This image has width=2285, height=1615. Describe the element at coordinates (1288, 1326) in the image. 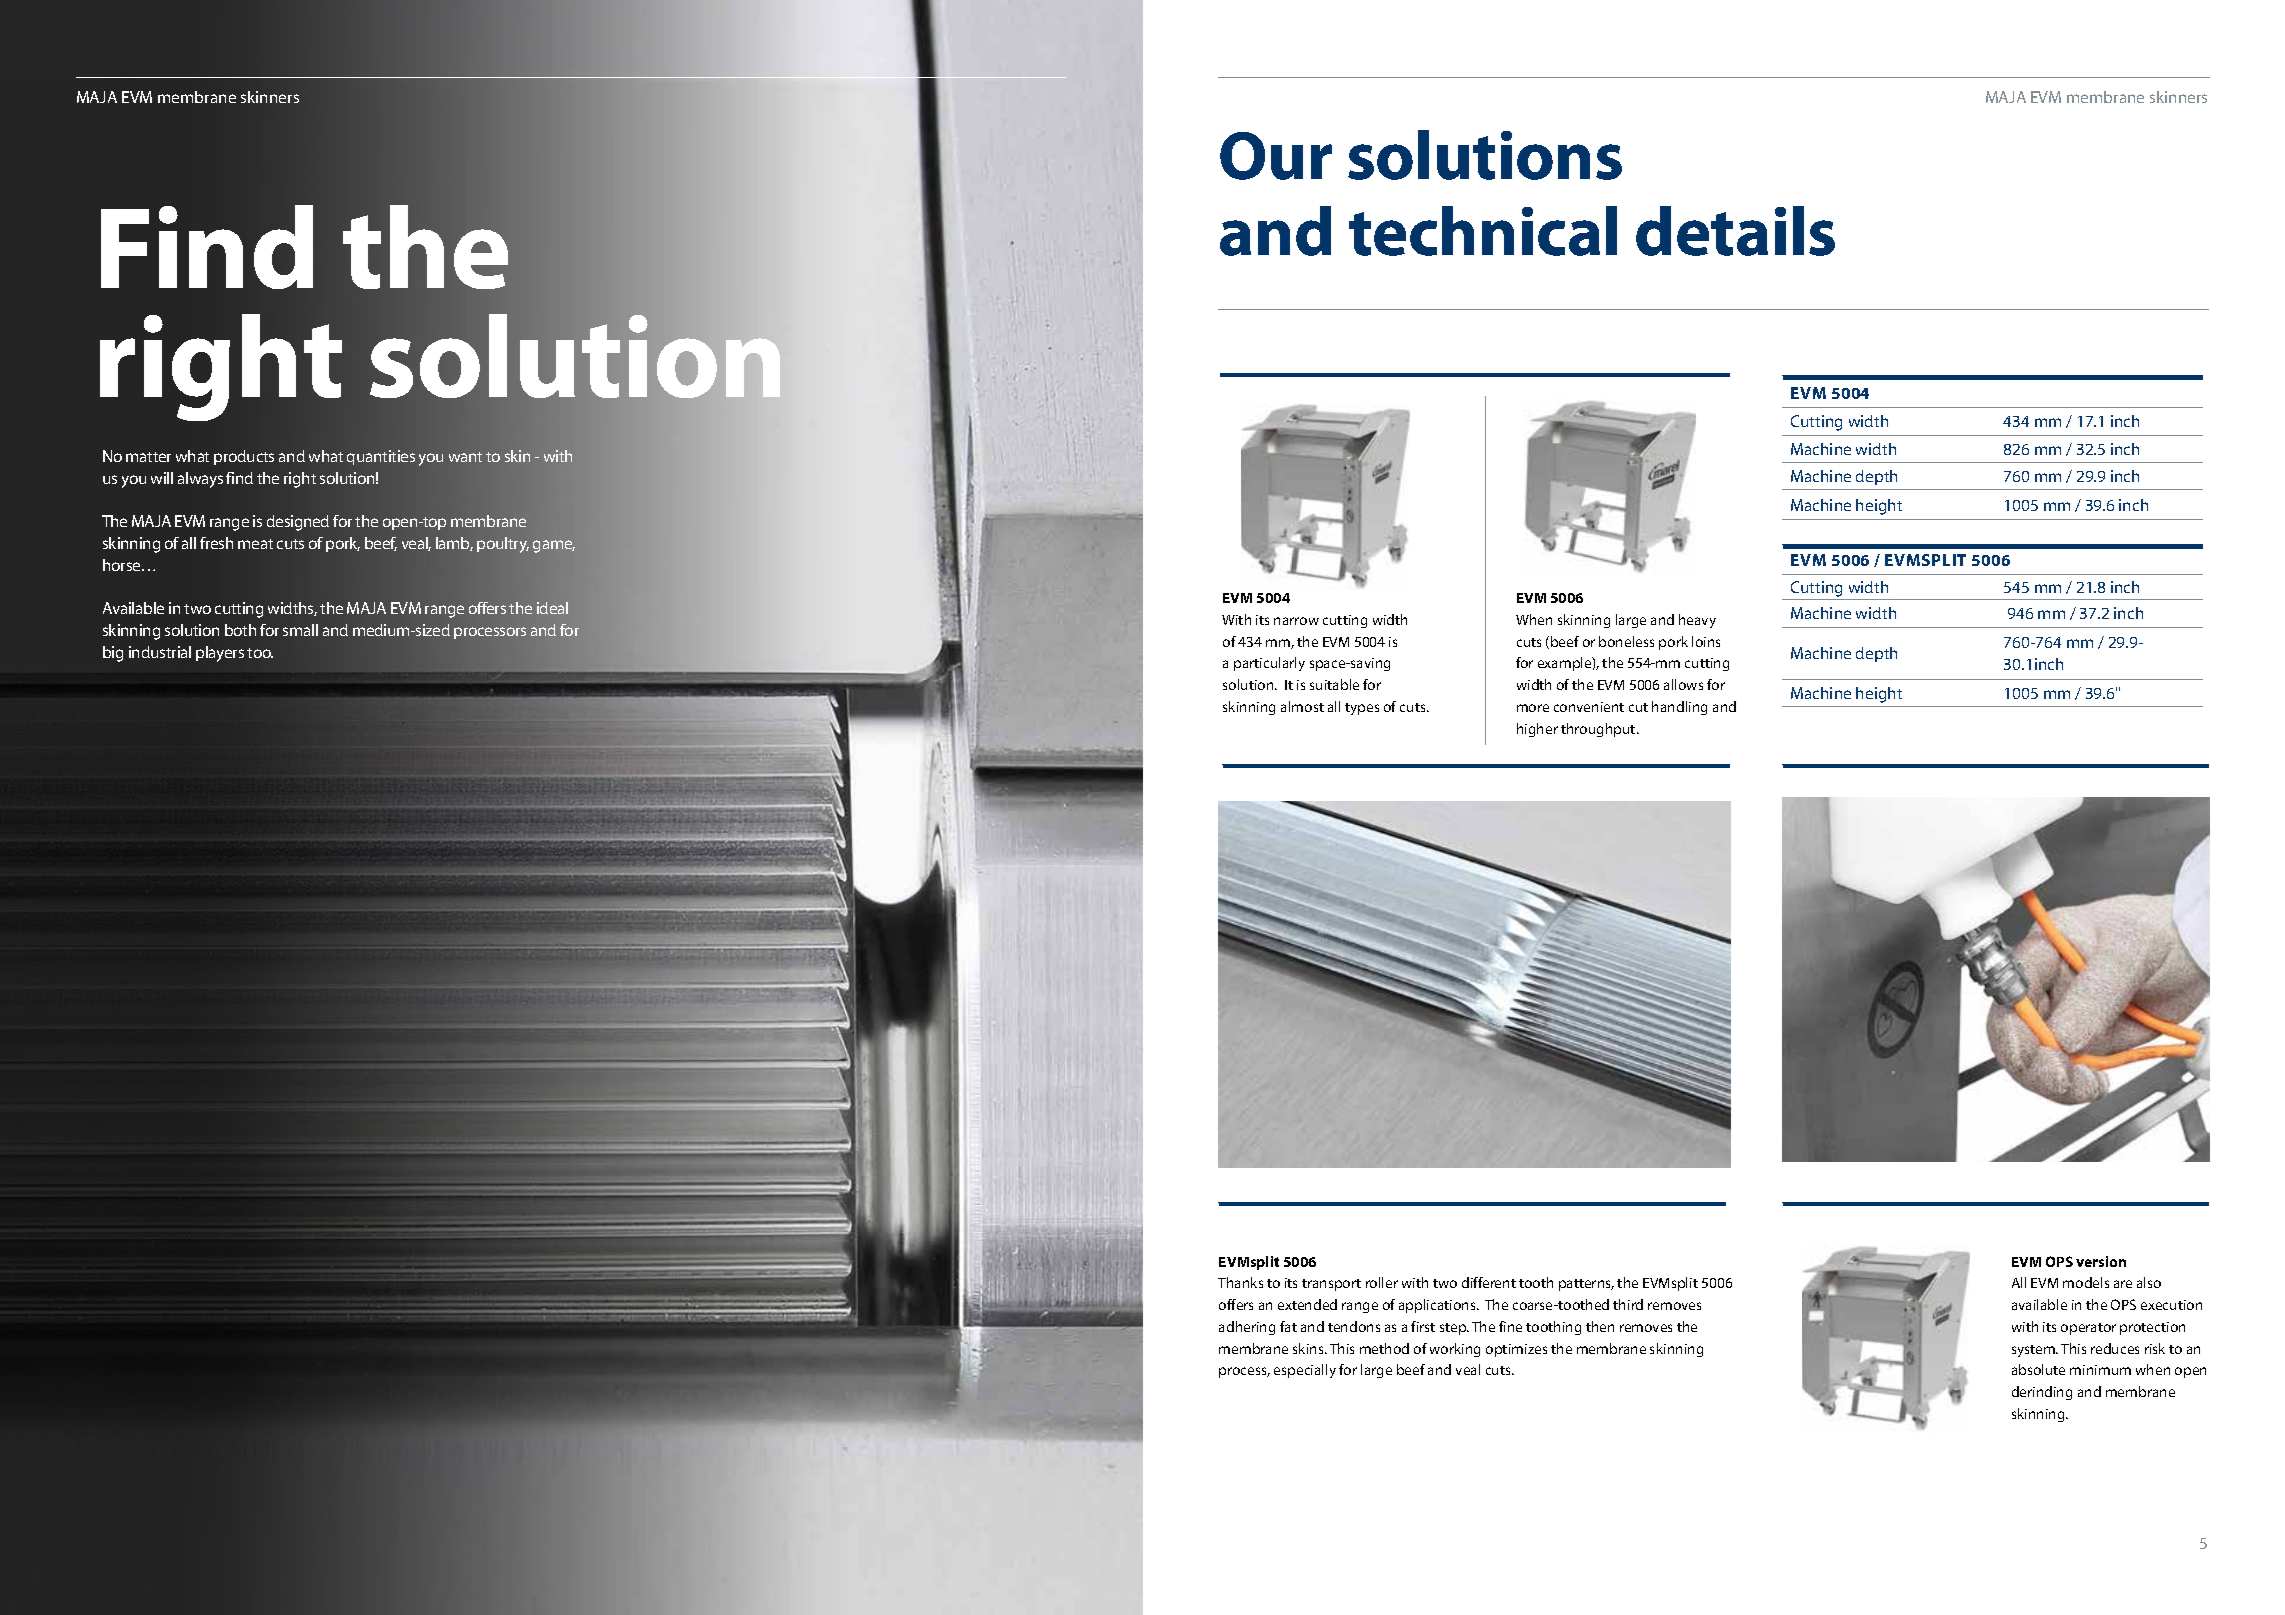

I see `fat` at that location.
